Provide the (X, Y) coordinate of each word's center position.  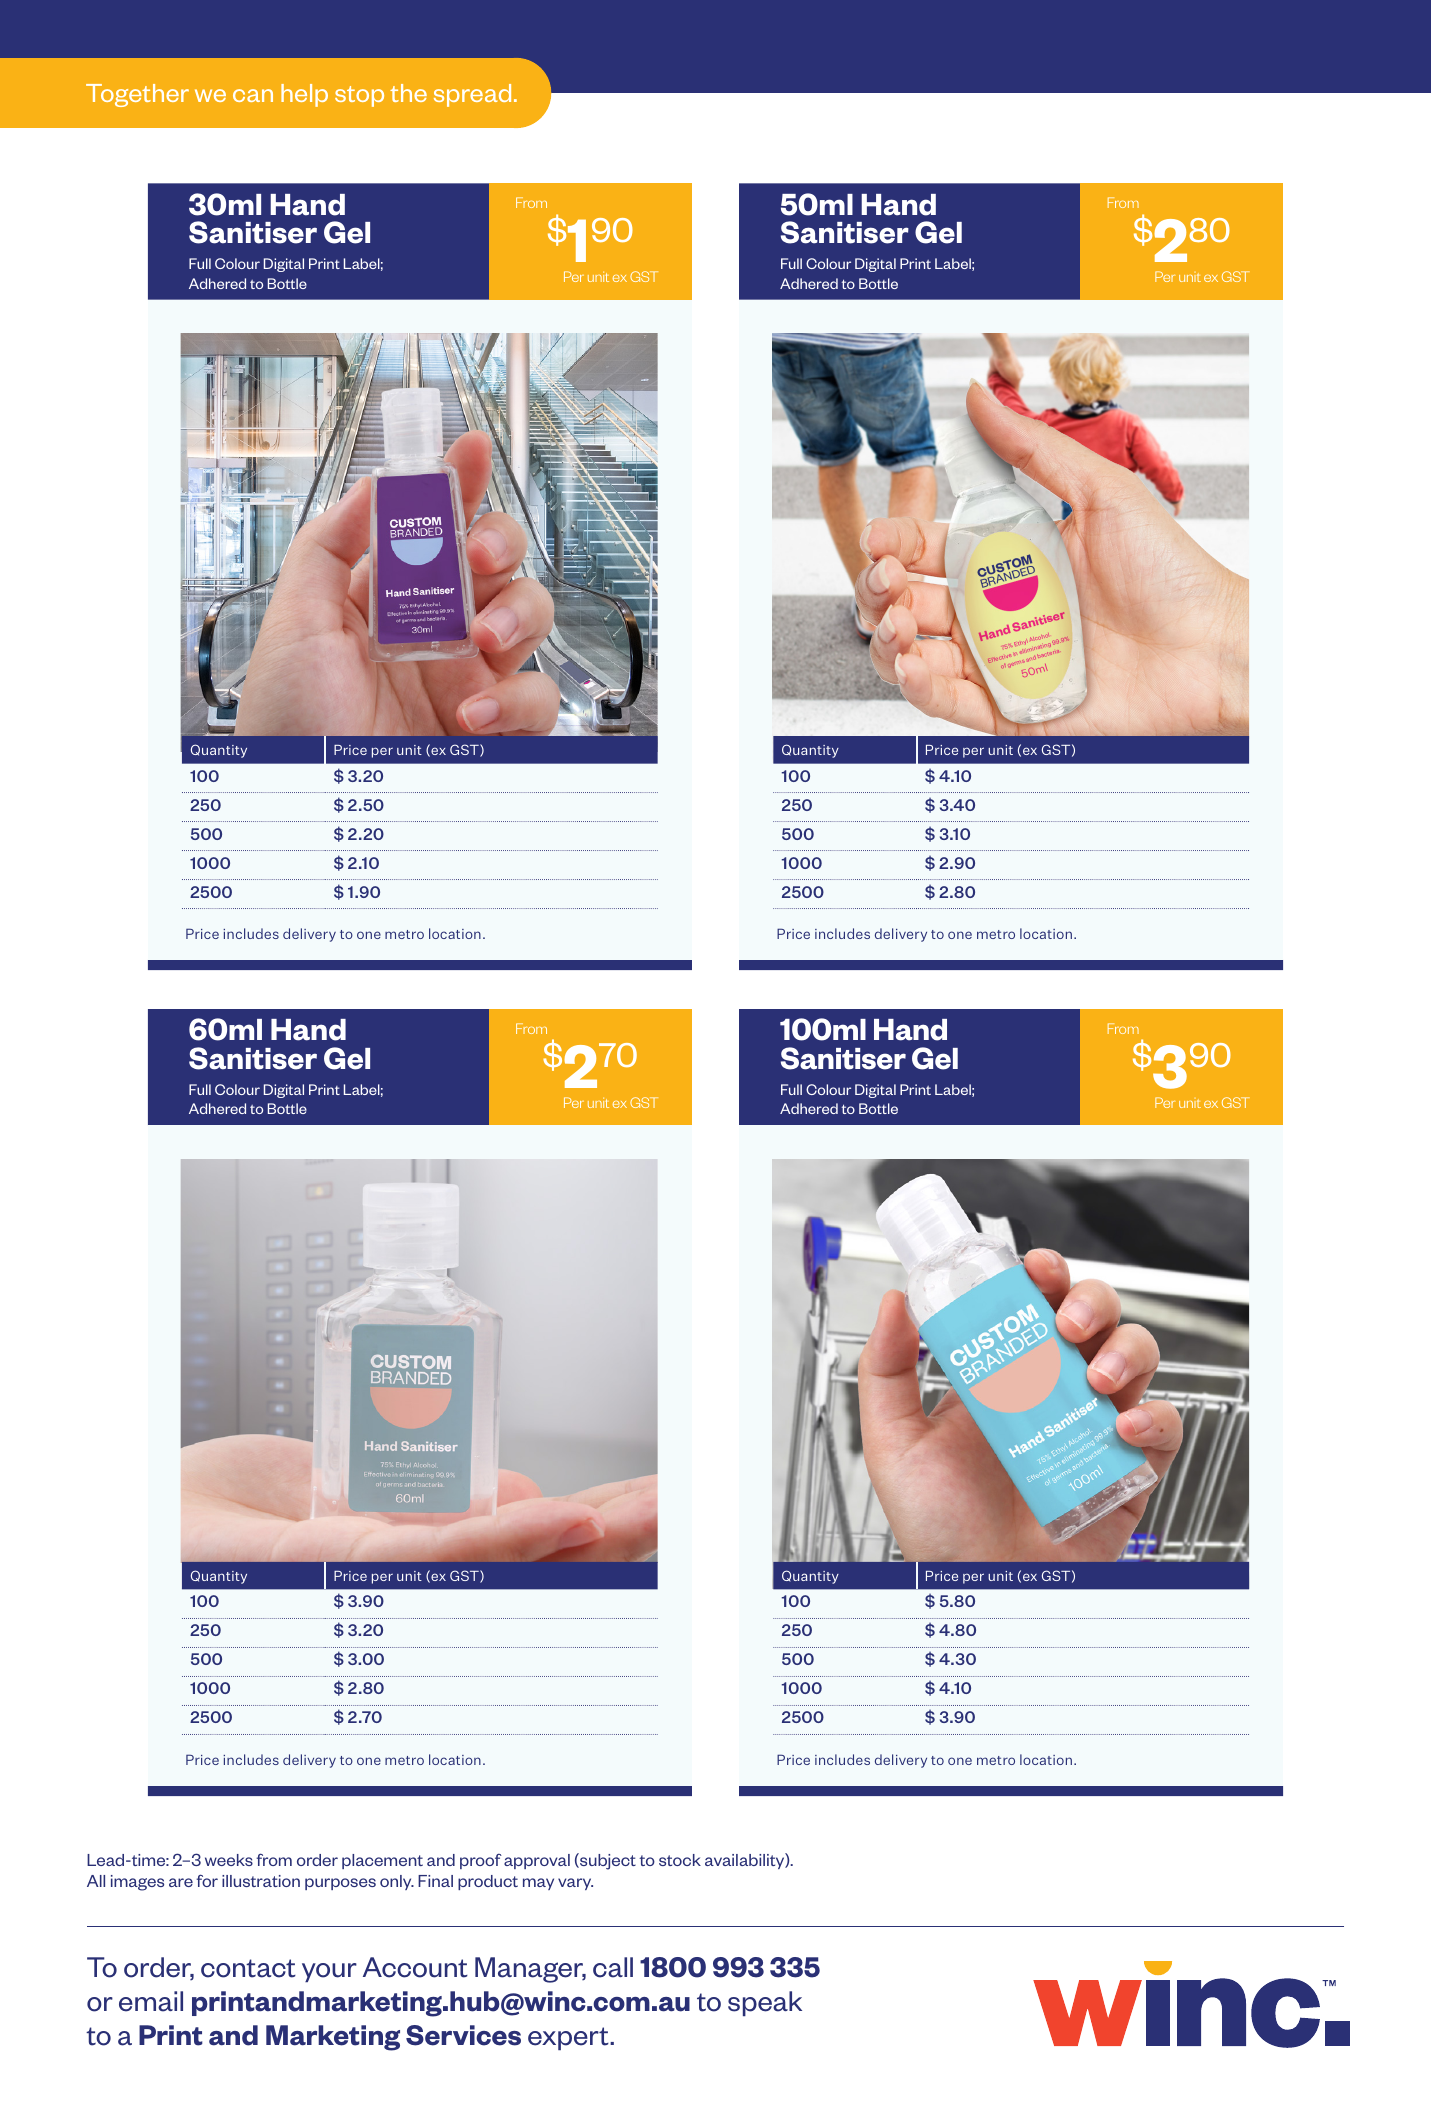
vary (575, 1884)
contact (248, 1968)
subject (607, 1861)
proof (481, 1861)
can (253, 95)
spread (472, 95)
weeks (229, 1860)
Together (137, 95)
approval (537, 1861)
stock (680, 1860)
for (207, 1880)
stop (359, 96)
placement (382, 1861)
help (304, 95)
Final (435, 1881)
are (181, 1882)
